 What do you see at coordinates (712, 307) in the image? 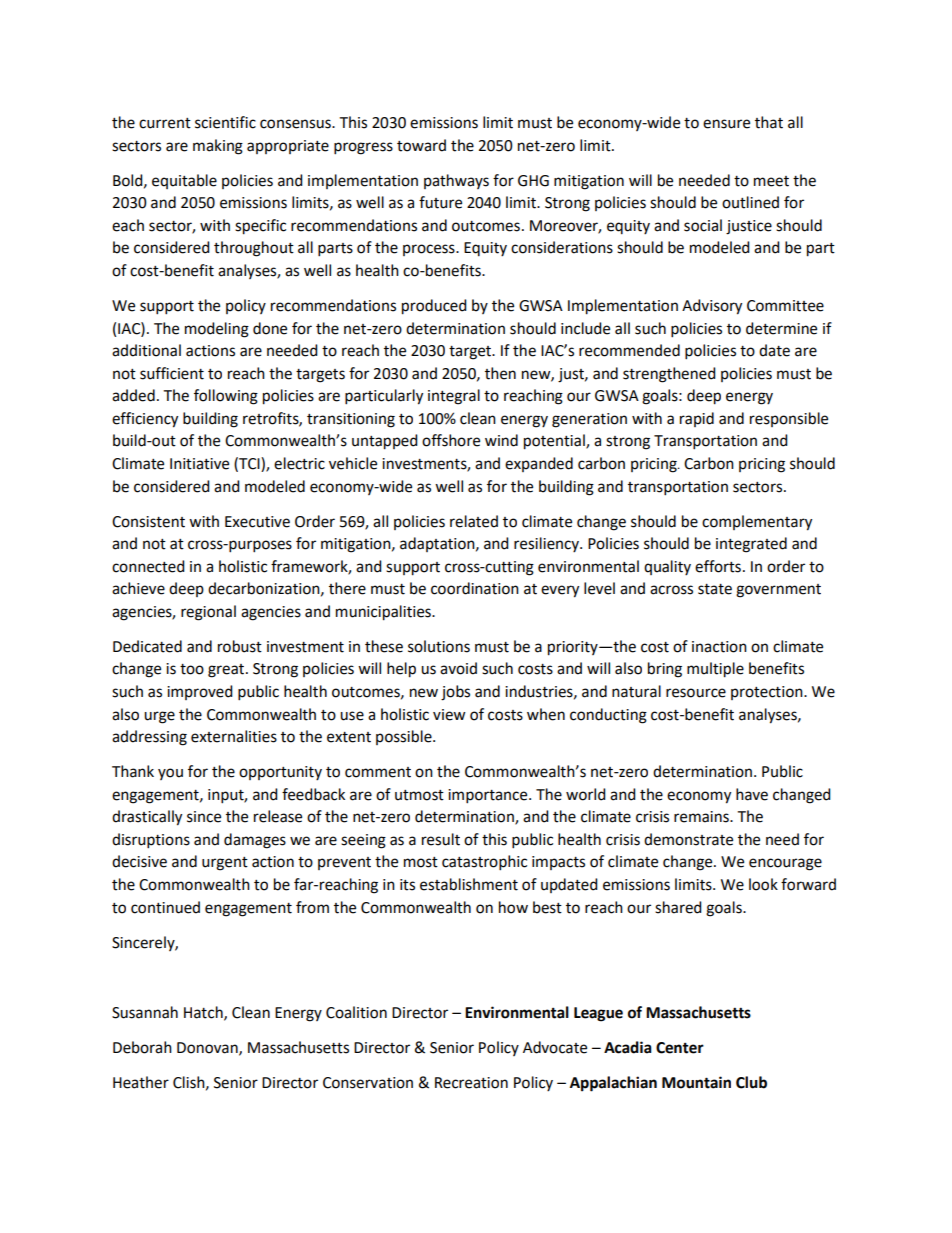
I see `Advisory` at bounding box center [712, 307].
